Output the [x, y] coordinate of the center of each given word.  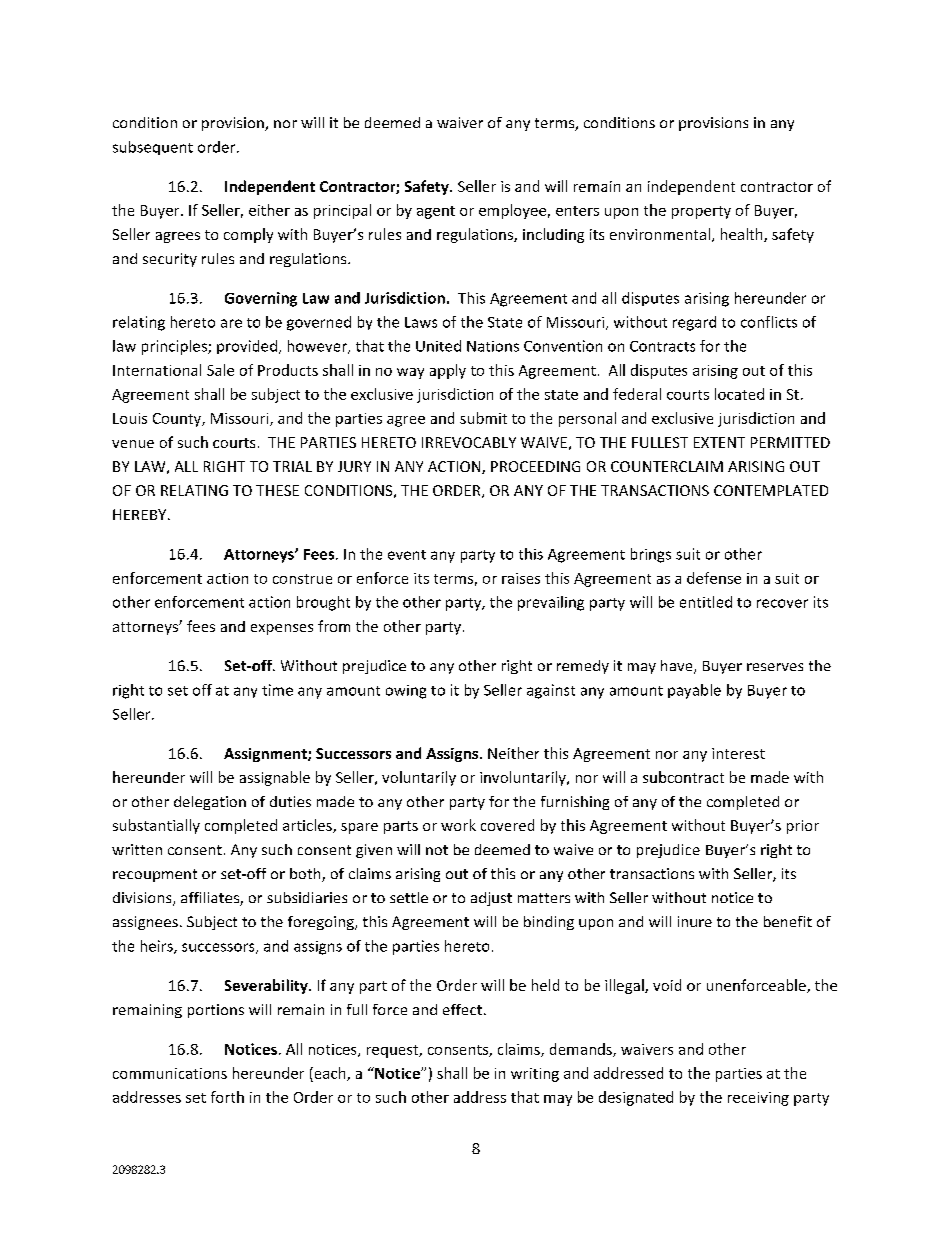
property [701, 212]
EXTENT [719, 442]
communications [170, 1073]
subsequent [153, 148]
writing [535, 1075]
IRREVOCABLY [469, 442]
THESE [277, 490]
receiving [758, 1099]
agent [436, 212]
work [458, 825]
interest [738, 753]
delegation [210, 803]
